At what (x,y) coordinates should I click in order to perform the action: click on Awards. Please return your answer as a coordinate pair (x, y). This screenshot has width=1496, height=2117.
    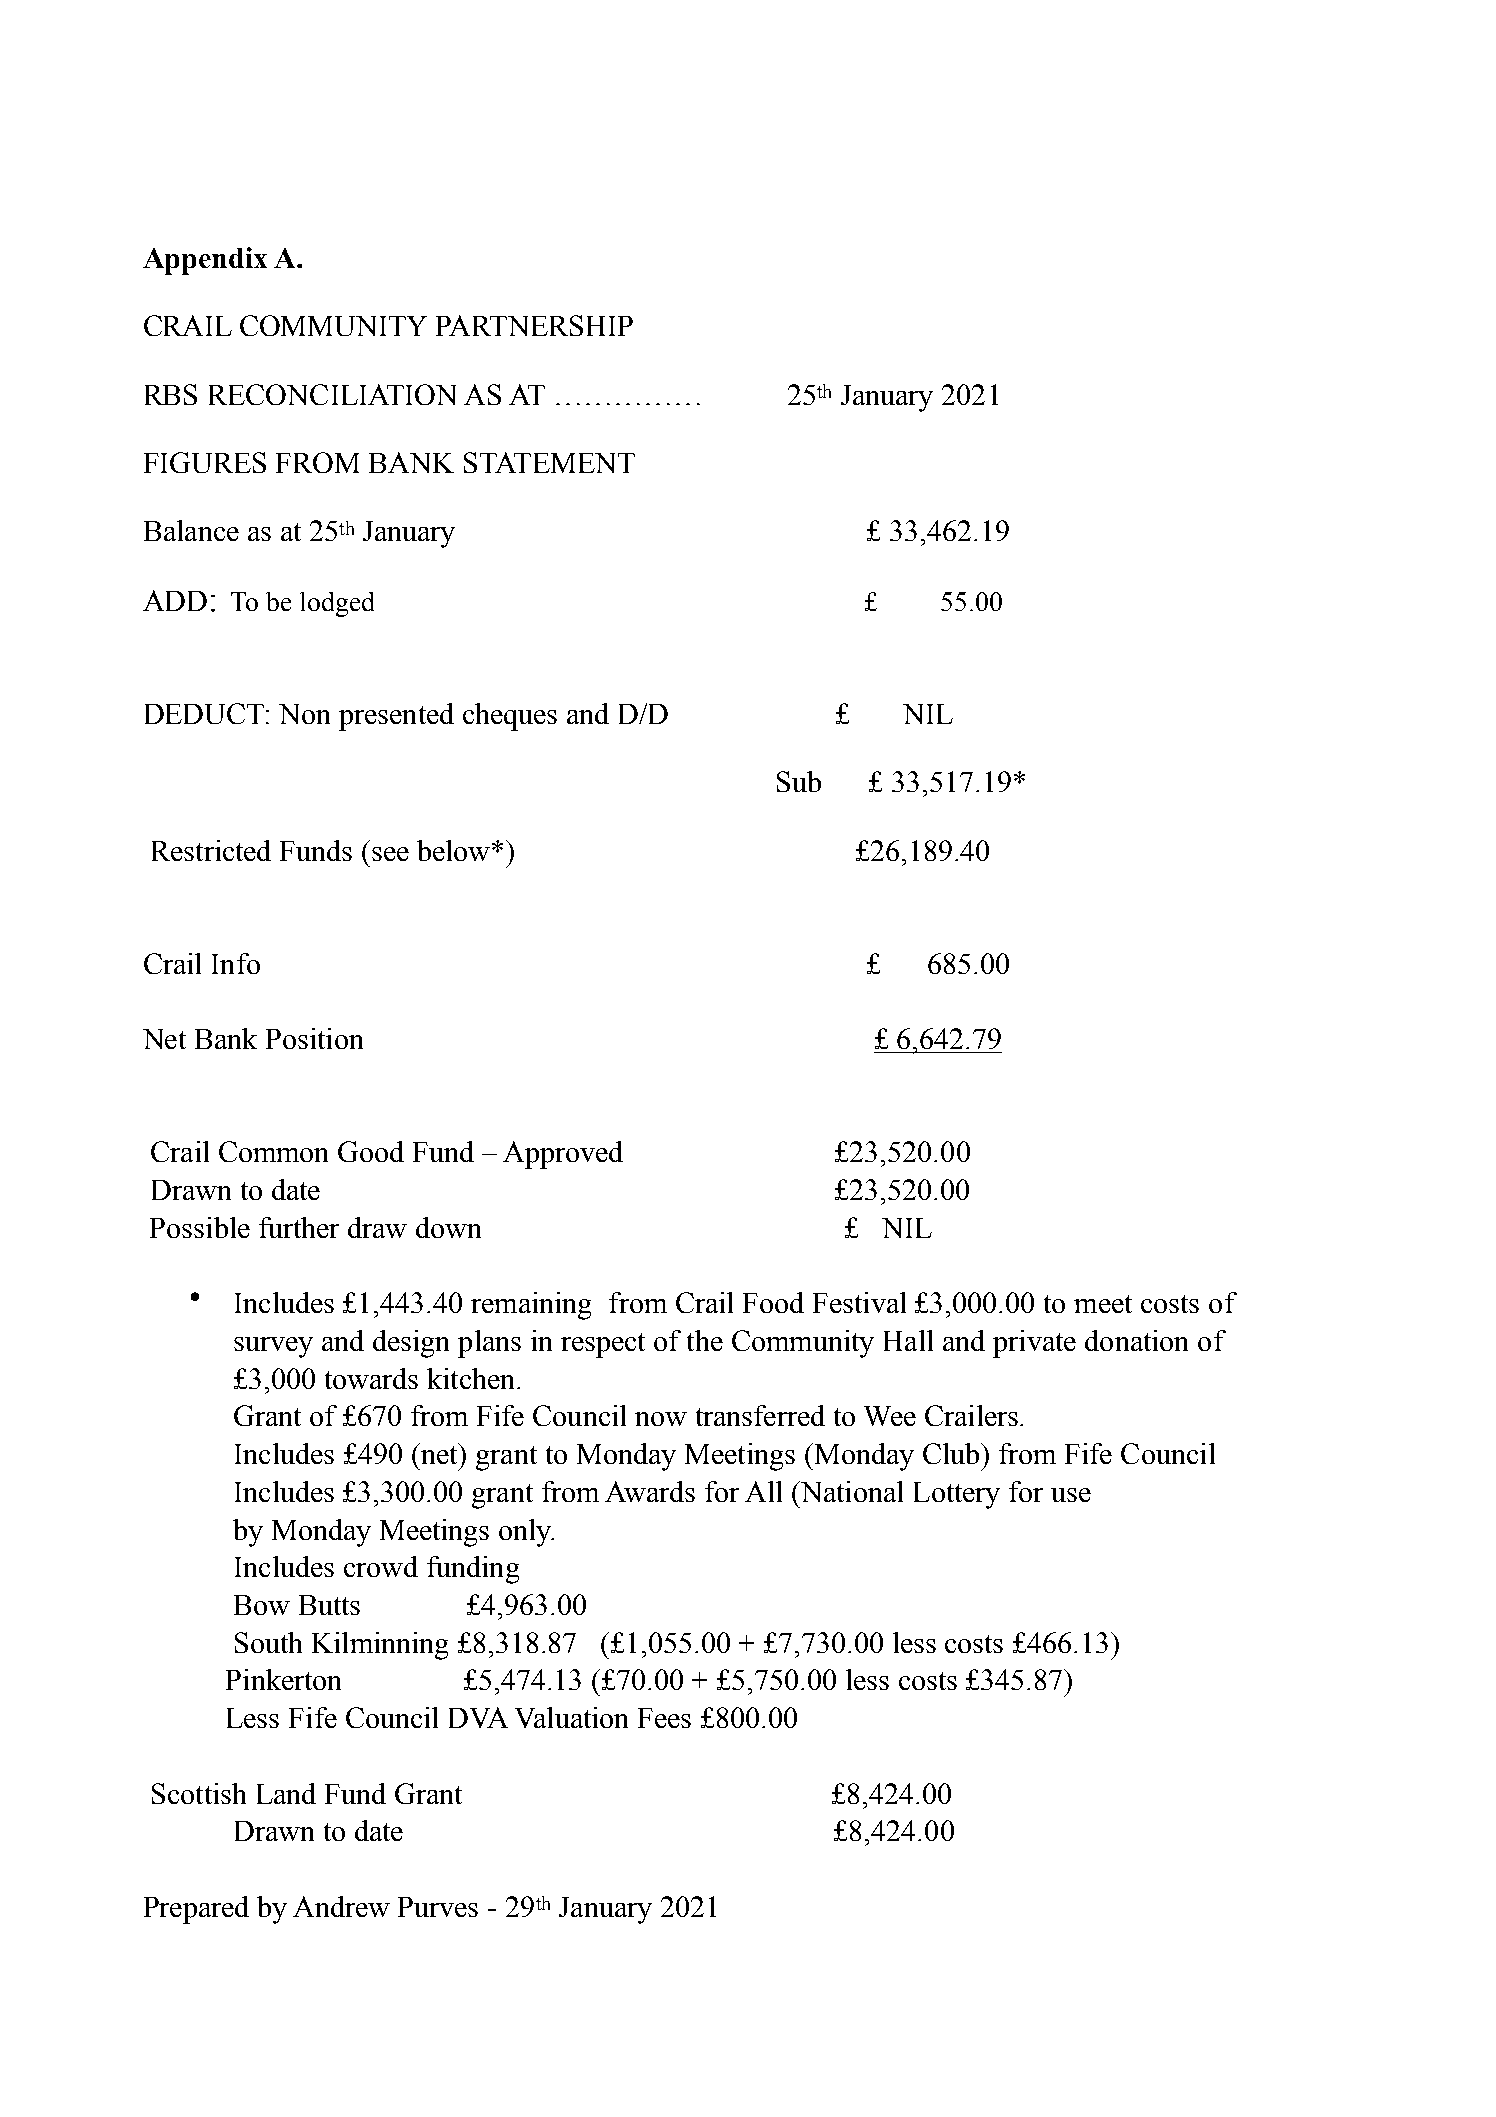
    Looking at the image, I should click on (650, 1491).
